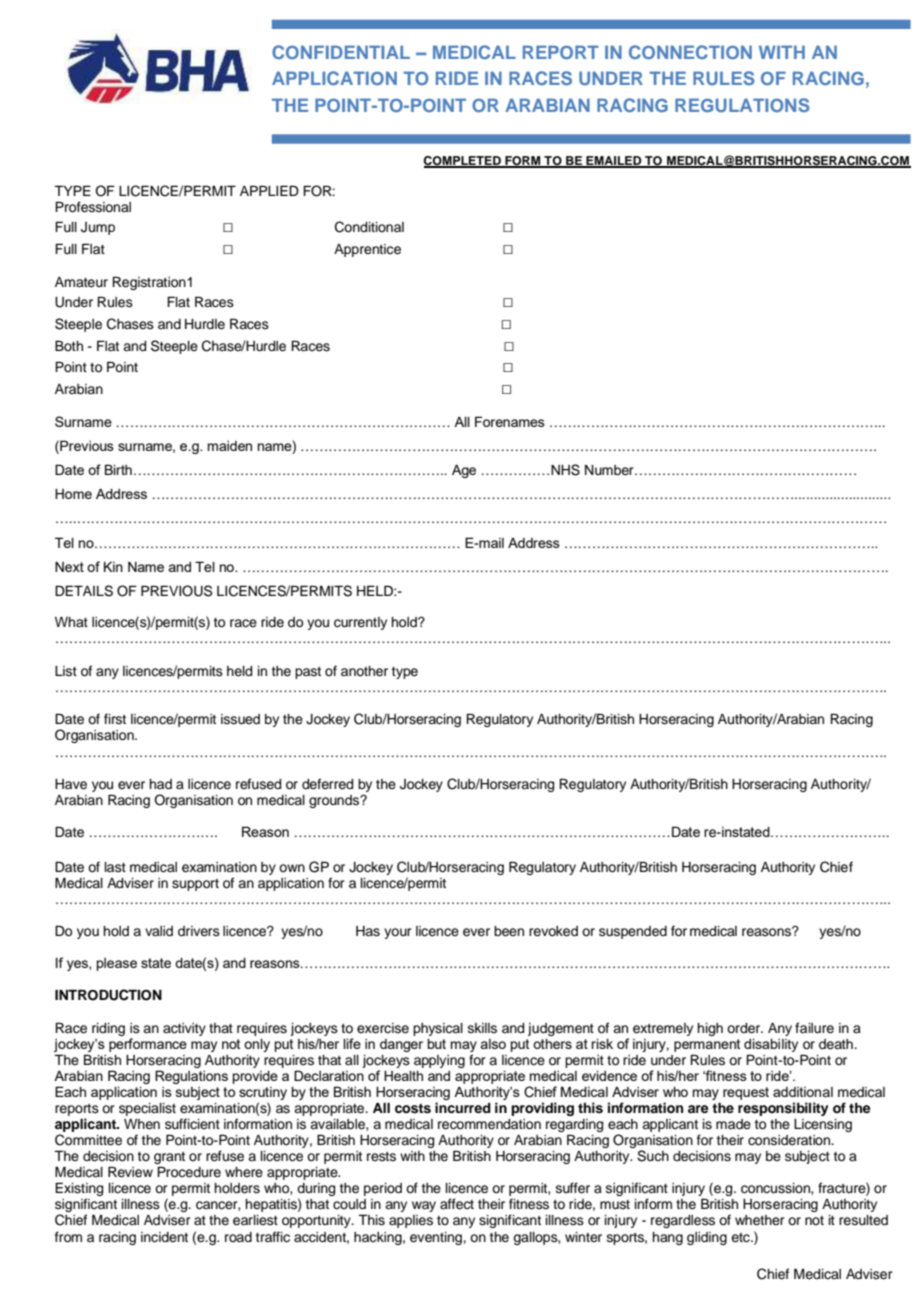 The height and width of the screenshot is (1309, 924). Describe the element at coordinates (509, 931) in the screenshot. I see `been` at that location.
